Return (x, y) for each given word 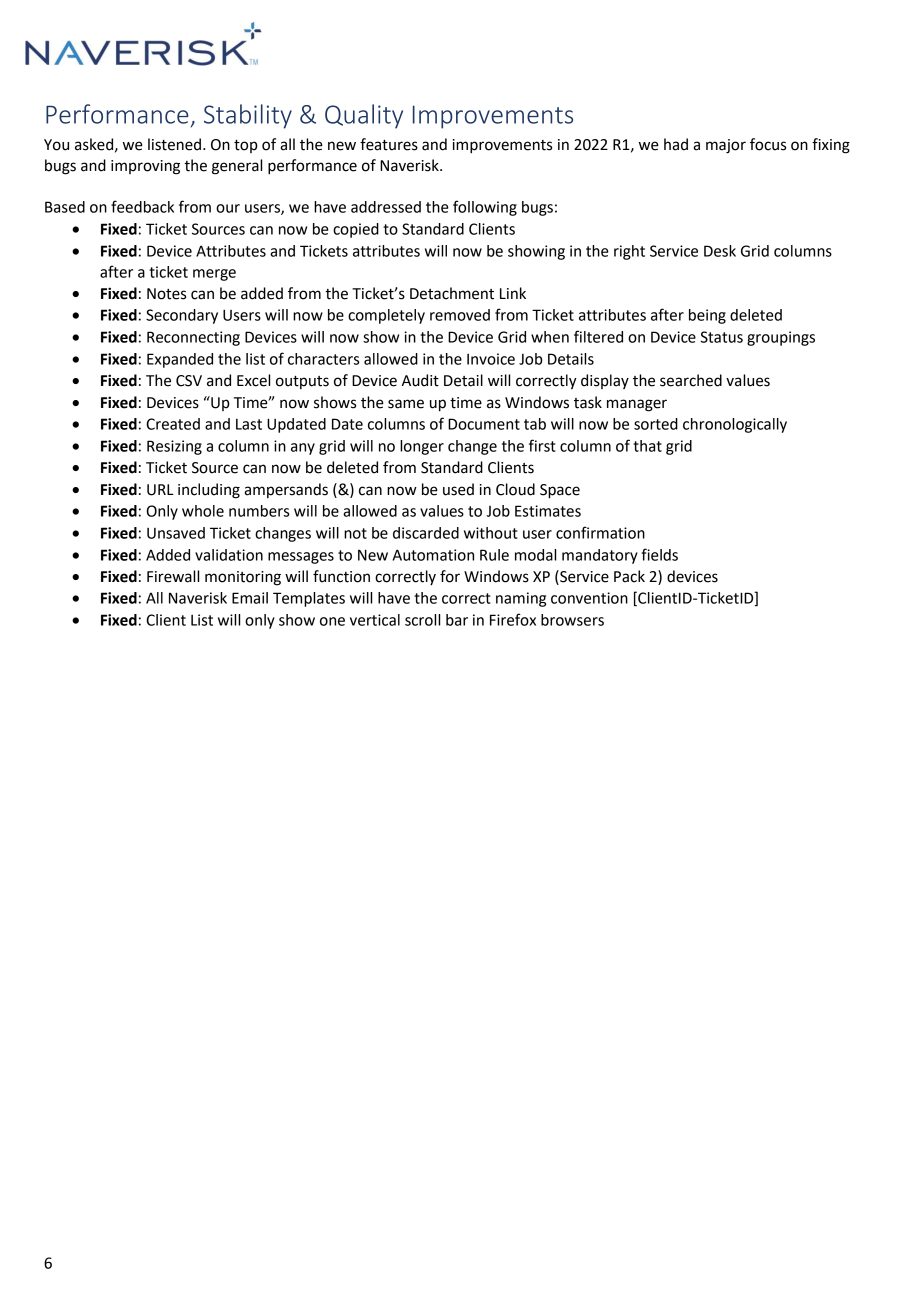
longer (422, 447)
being (707, 316)
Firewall (173, 576)
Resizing (174, 447)
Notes (166, 294)
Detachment (452, 293)
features (389, 144)
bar (457, 620)
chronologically (735, 425)
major (726, 146)
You (56, 145)
